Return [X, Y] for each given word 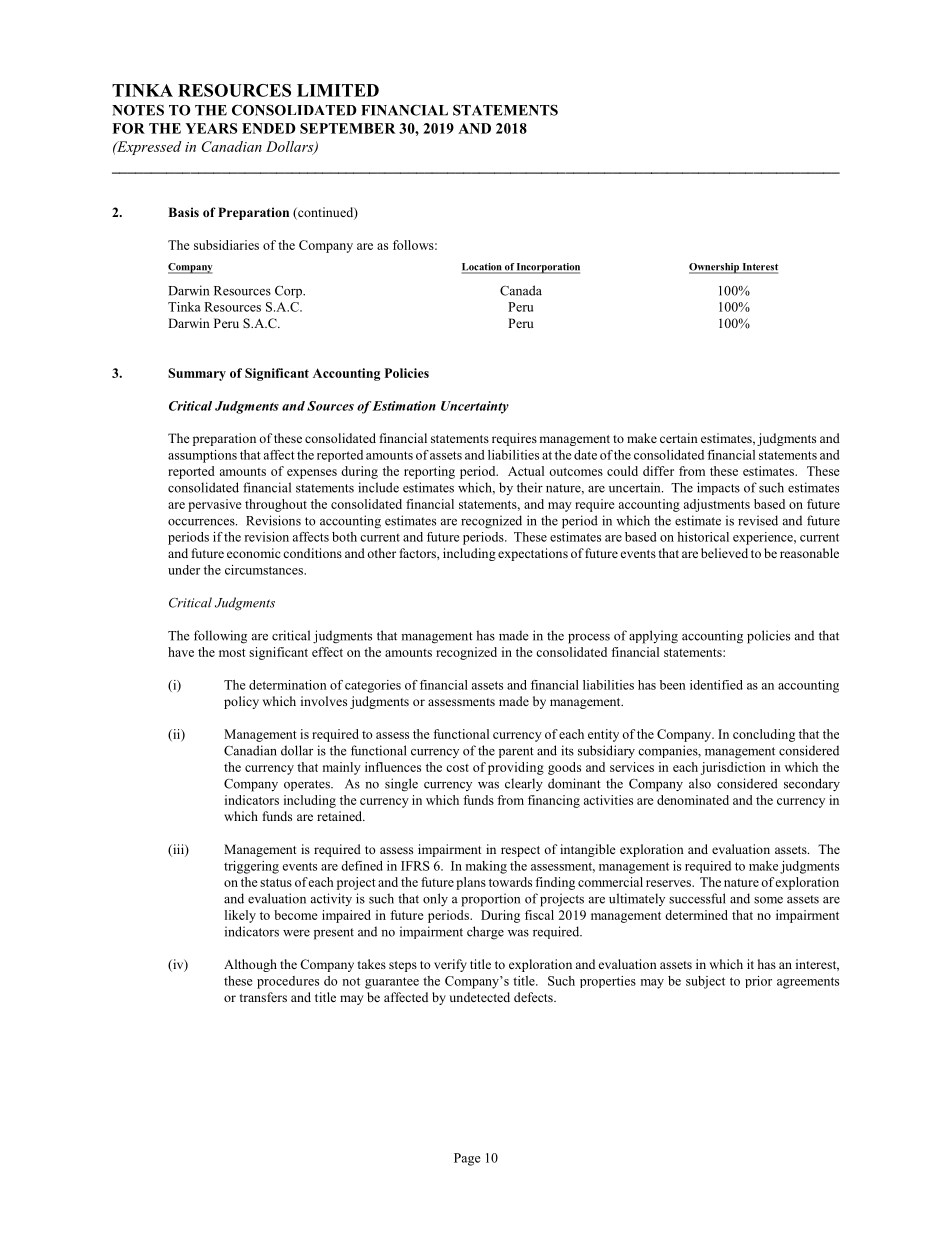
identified [716, 685]
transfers [263, 997]
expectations [533, 554]
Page [467, 1159]
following [220, 637]
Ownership [715, 268]
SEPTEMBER [348, 128]
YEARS [211, 128]
